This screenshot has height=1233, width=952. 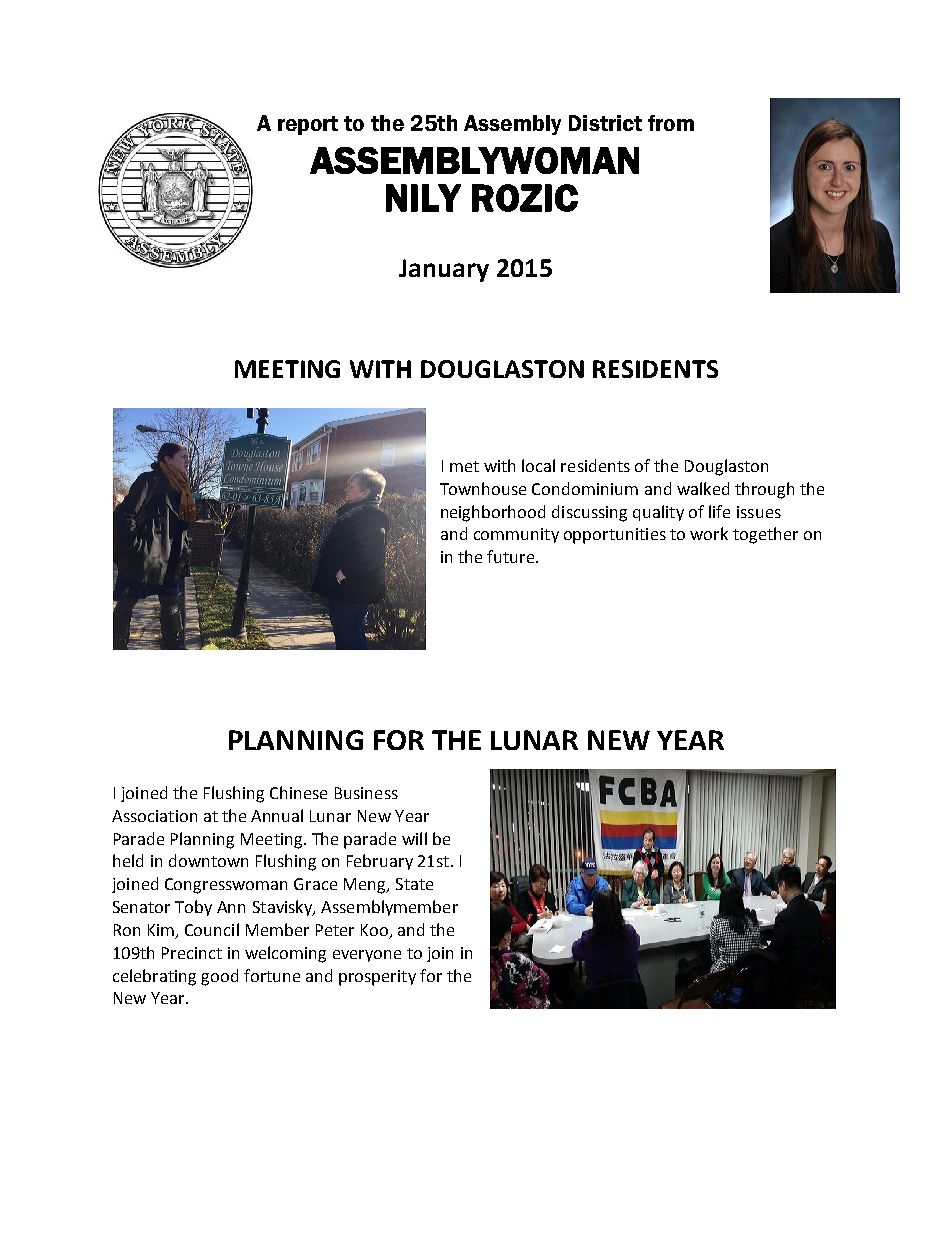 I want to click on work, so click(x=709, y=533).
